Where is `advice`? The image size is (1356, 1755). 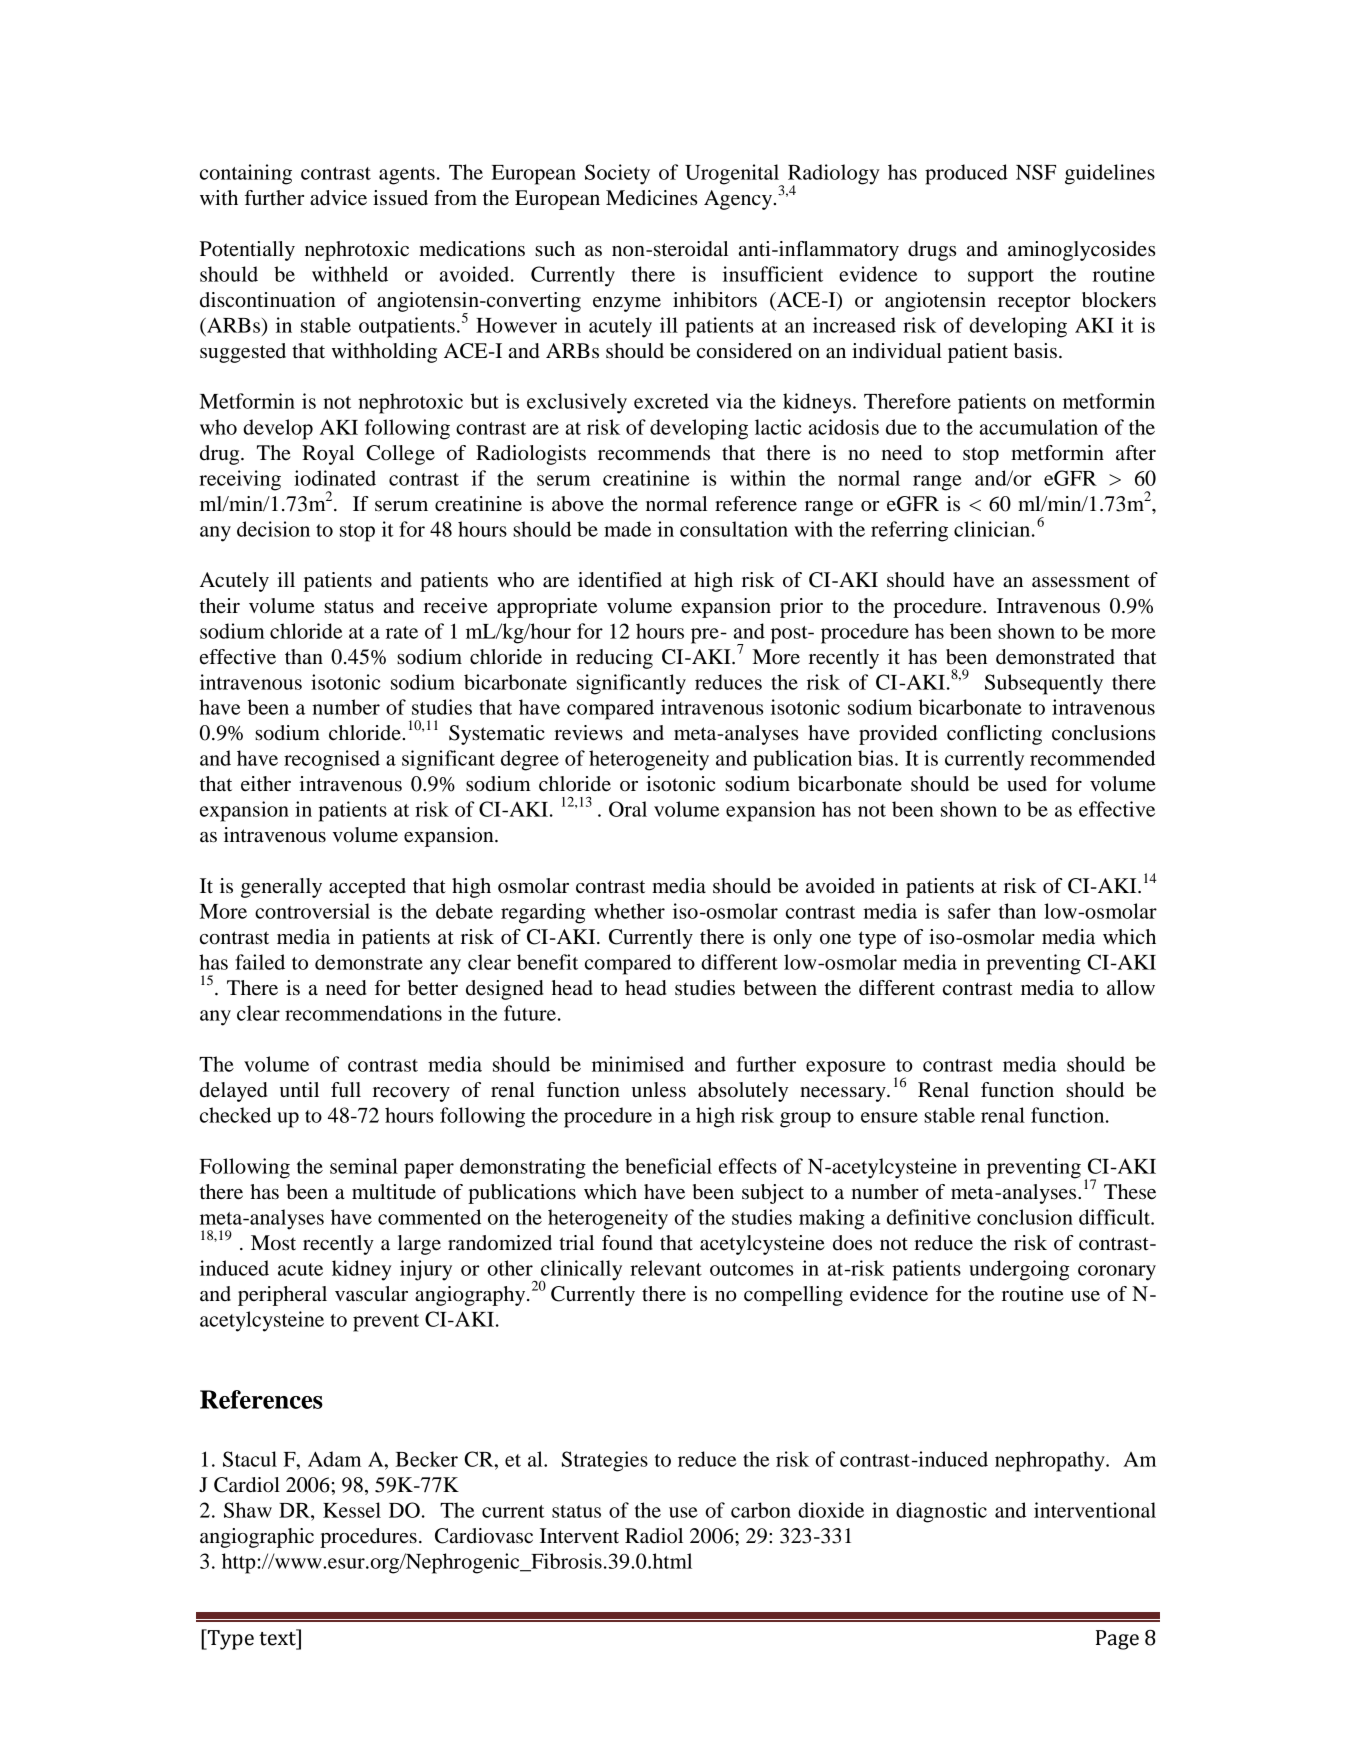
advice is located at coordinates (338, 198).
